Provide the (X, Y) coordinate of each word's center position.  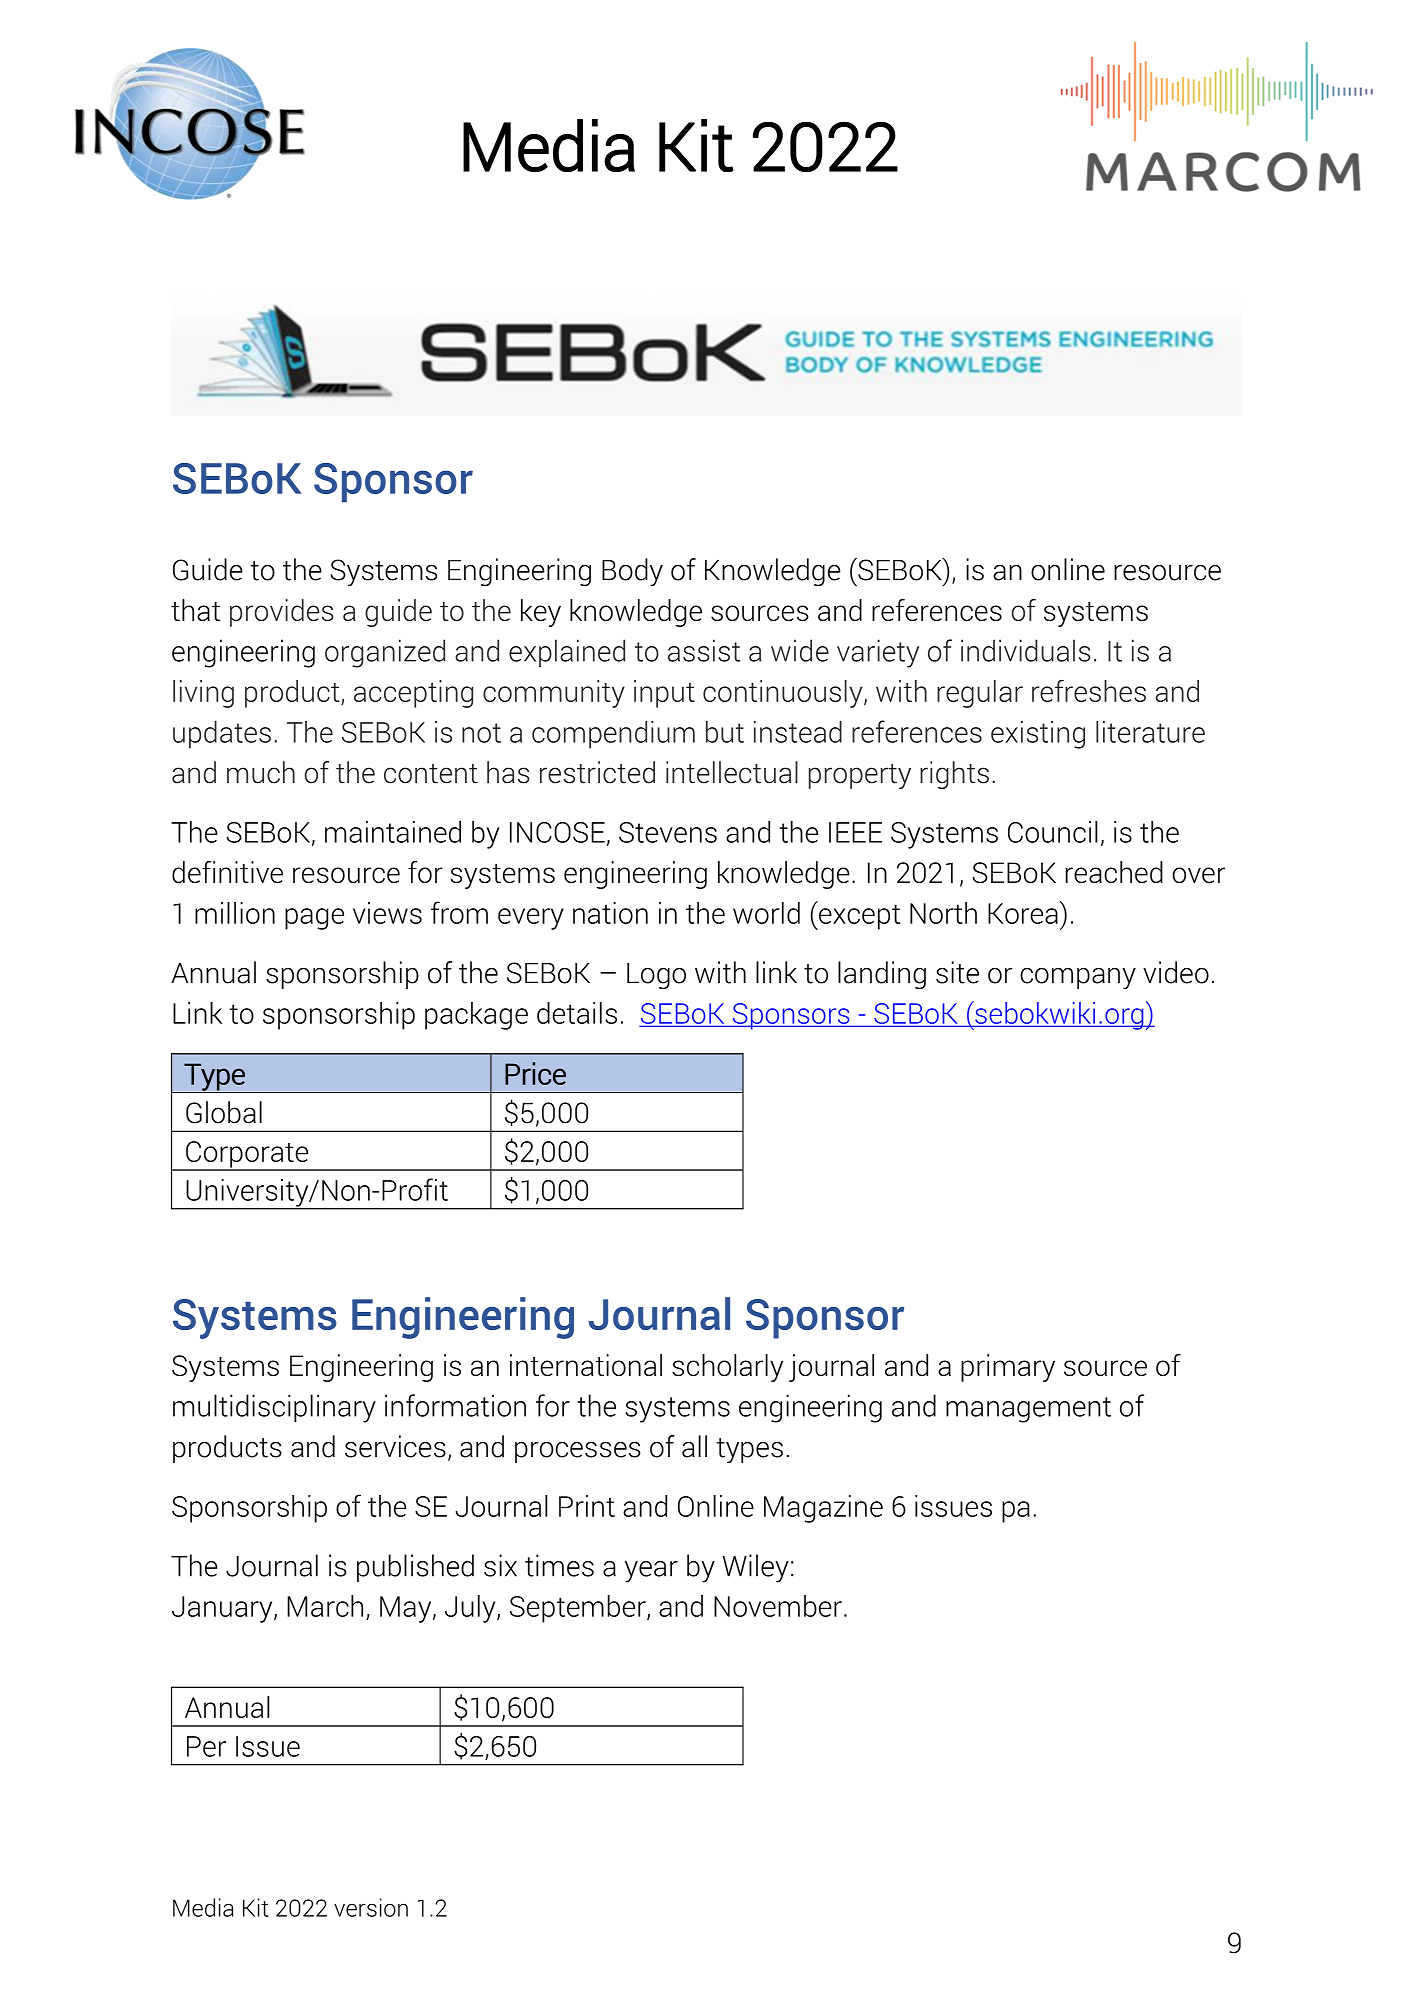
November (778, 1606)
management (1028, 1410)
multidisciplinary (274, 1408)
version (371, 1907)
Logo (656, 976)
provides (281, 613)
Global (224, 1112)
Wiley (755, 1568)
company (1078, 978)
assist (704, 650)
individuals (1025, 650)
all (694, 1446)
